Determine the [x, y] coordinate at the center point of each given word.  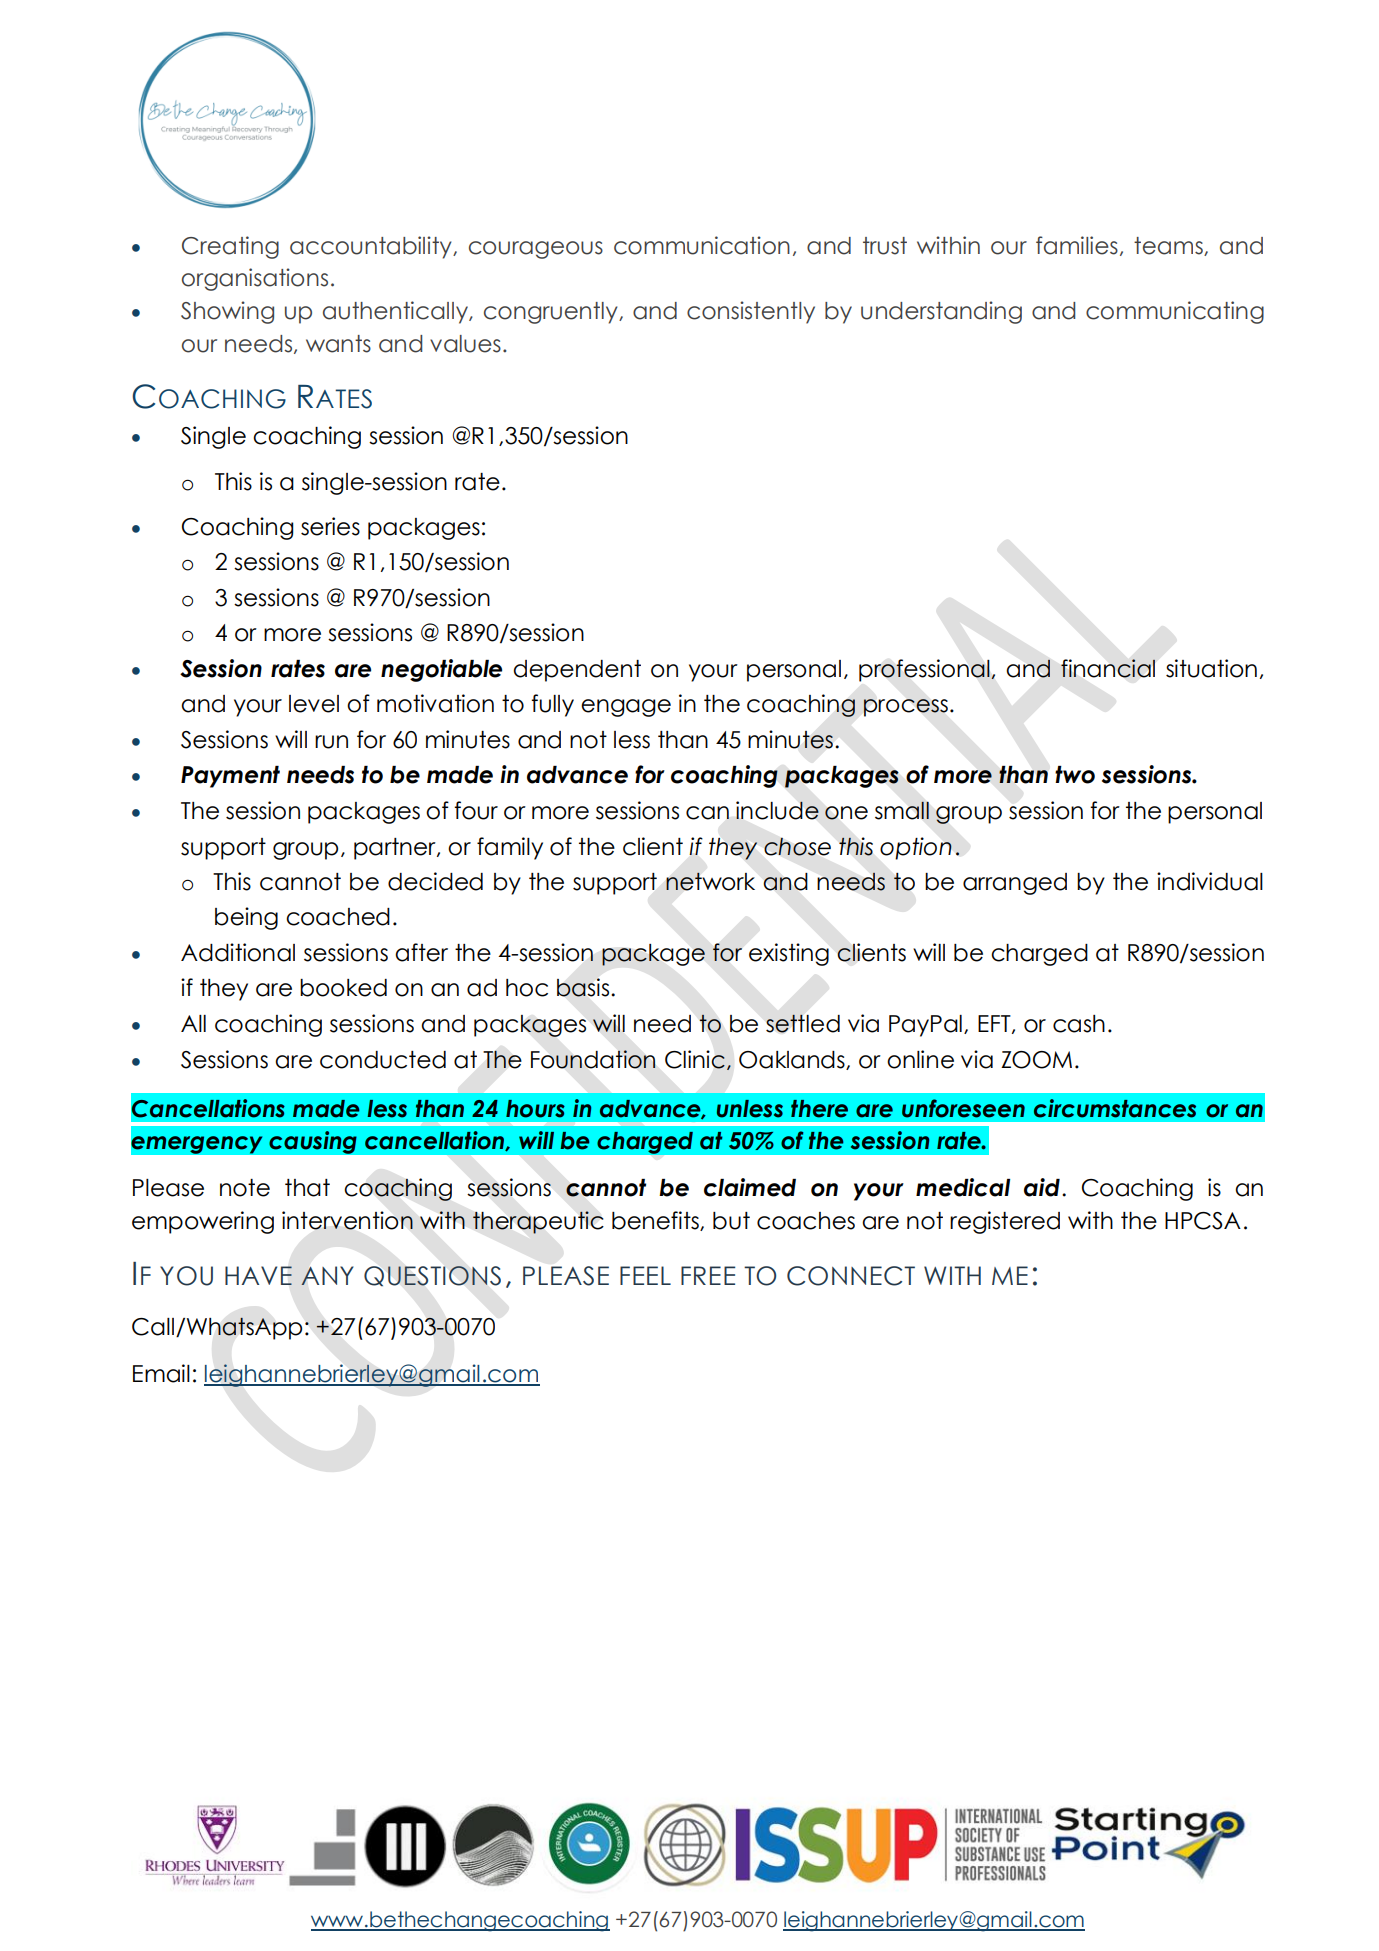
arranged [1015, 884]
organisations [255, 279]
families [1077, 245]
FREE [708, 1275]
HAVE [258, 1275]
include [777, 810]
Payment [230, 777]
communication [702, 245]
